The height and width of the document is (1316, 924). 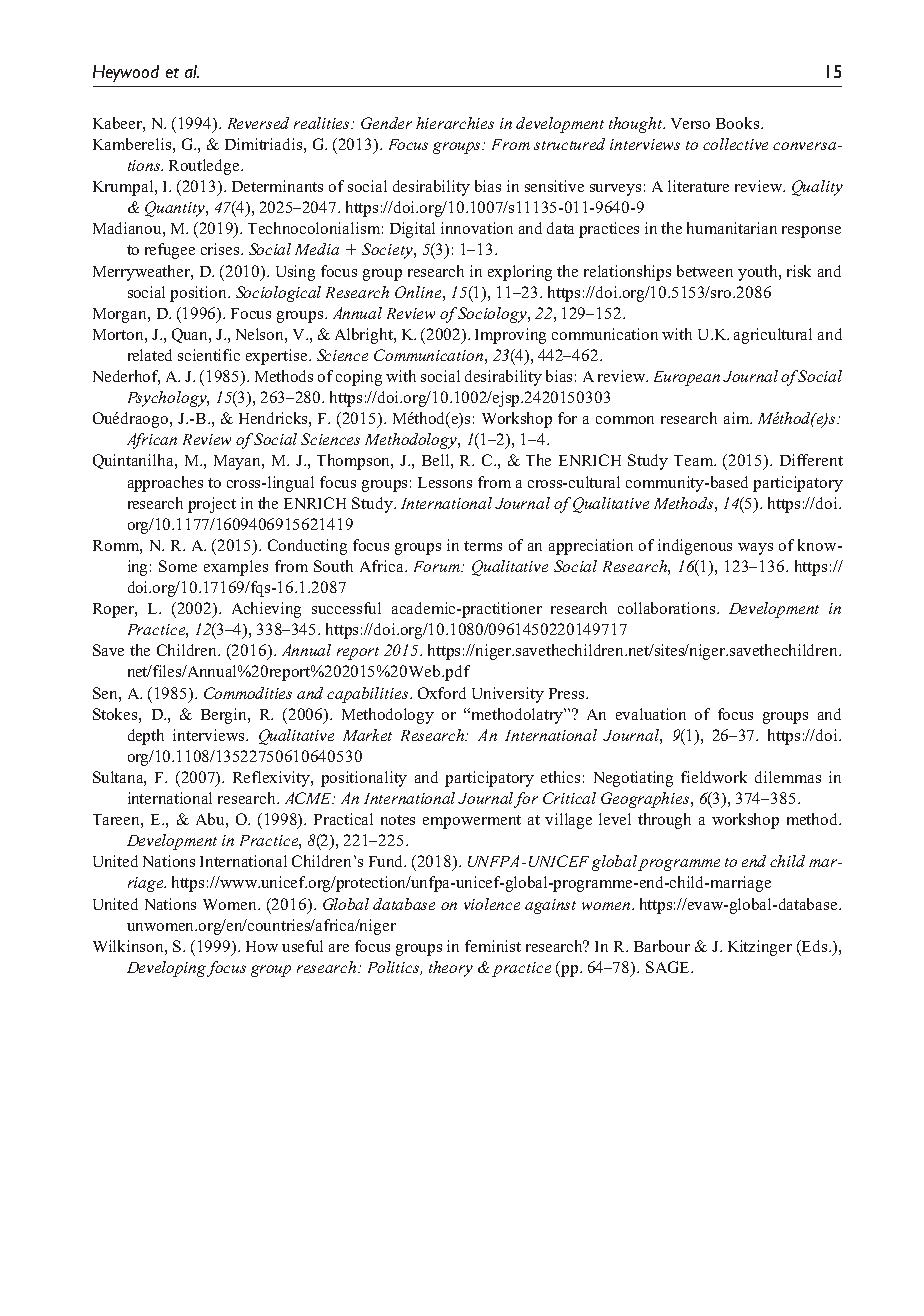 I want to click on feminist, so click(x=493, y=946).
